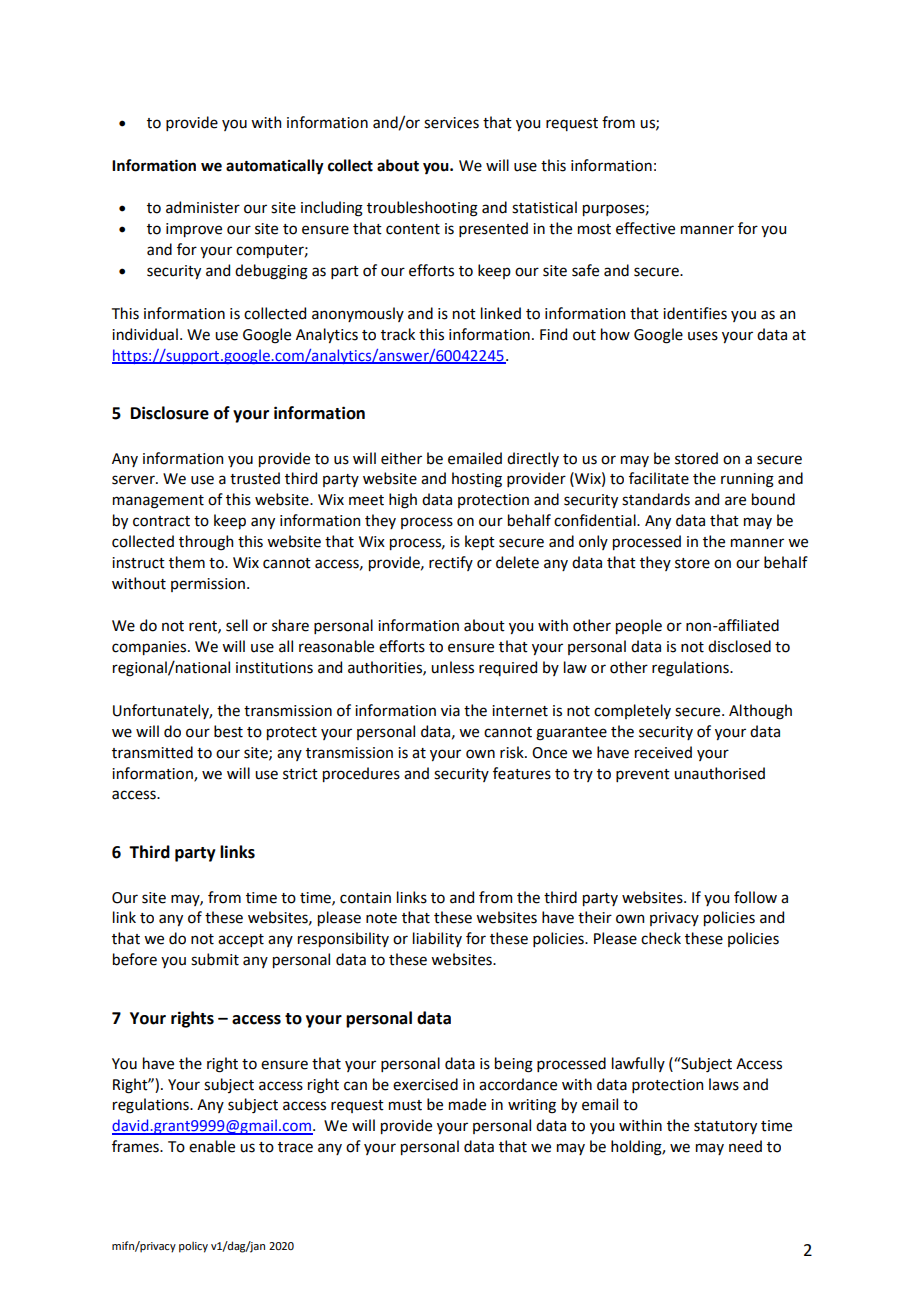 The image size is (924, 1308). I want to click on through, so click(206, 543).
